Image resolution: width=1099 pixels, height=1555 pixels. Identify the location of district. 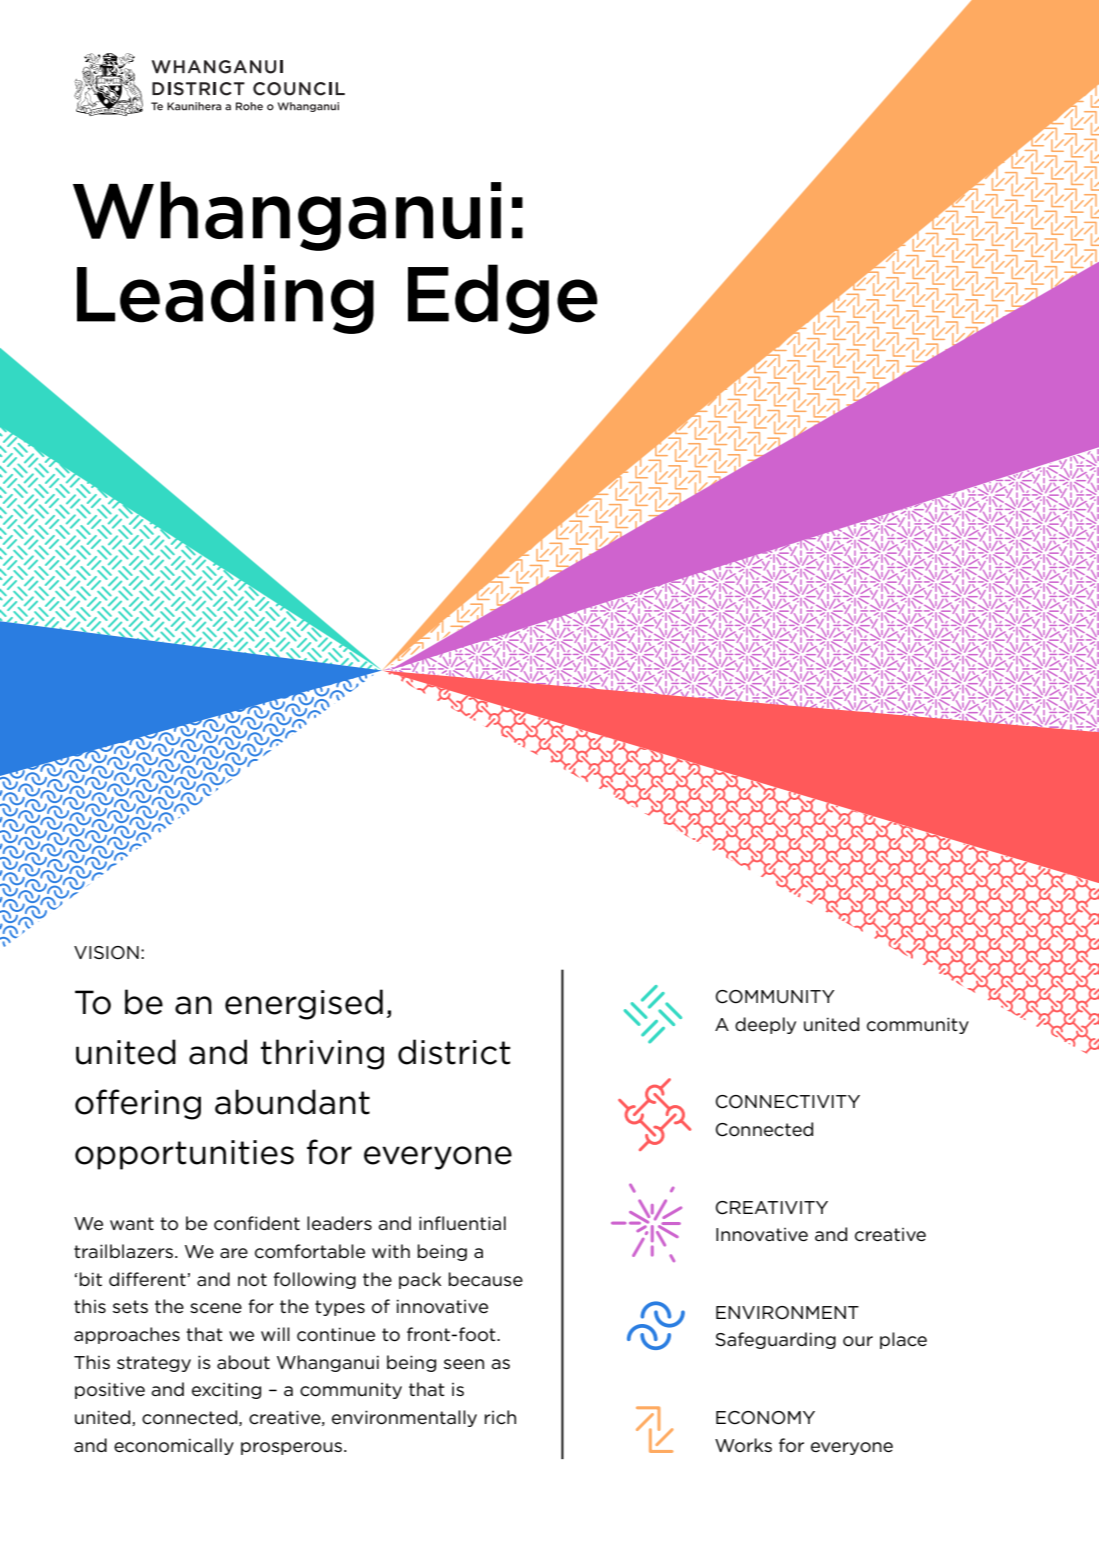
(454, 1052).
